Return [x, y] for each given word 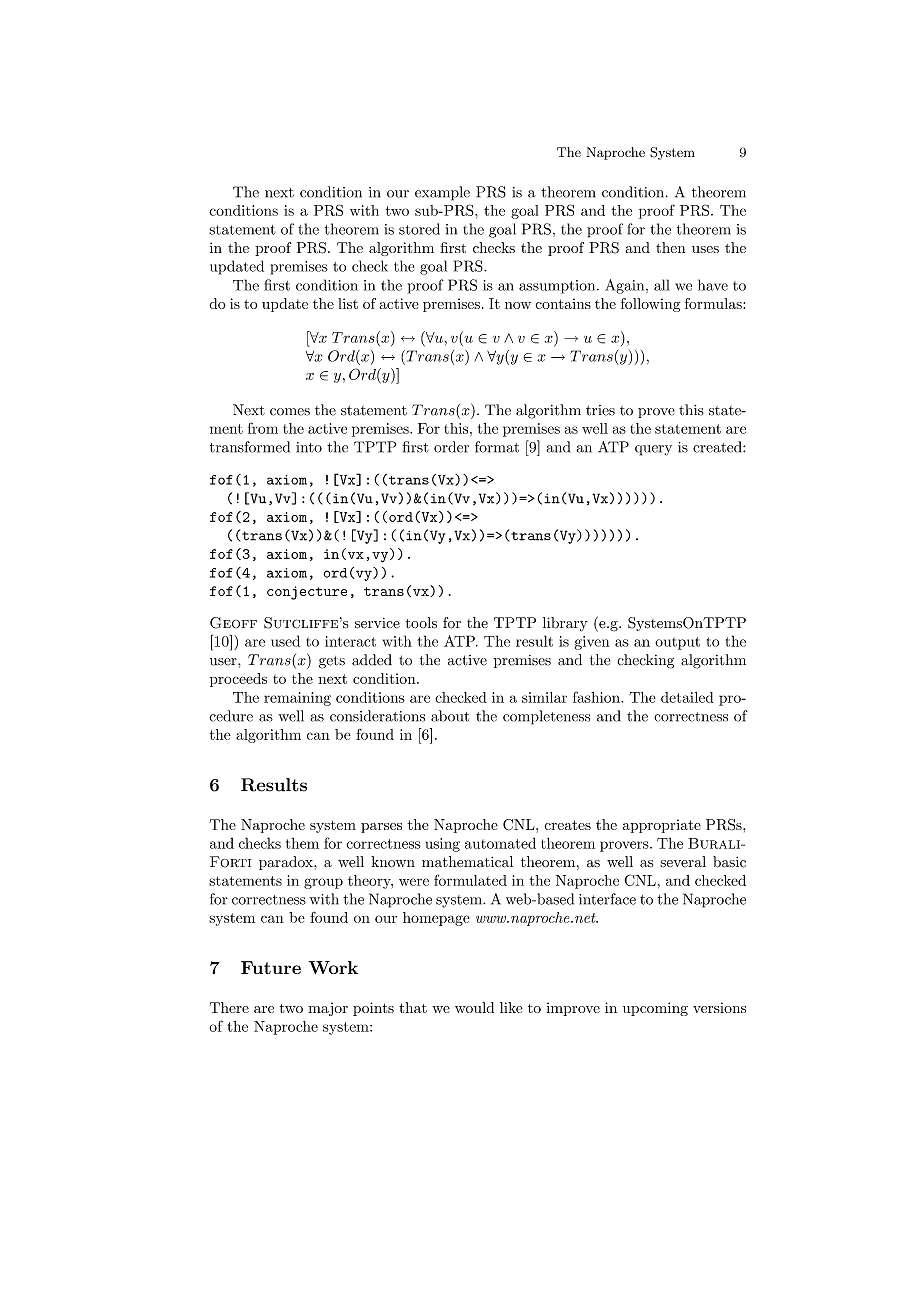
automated [500, 843]
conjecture [307, 593]
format [497, 447]
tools [421, 623]
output [677, 643]
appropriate [662, 826]
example [442, 193]
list [348, 303]
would [474, 1007]
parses [381, 828]
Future [271, 967]
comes [290, 412]
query [653, 450]
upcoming [655, 1009]
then [671, 247]
